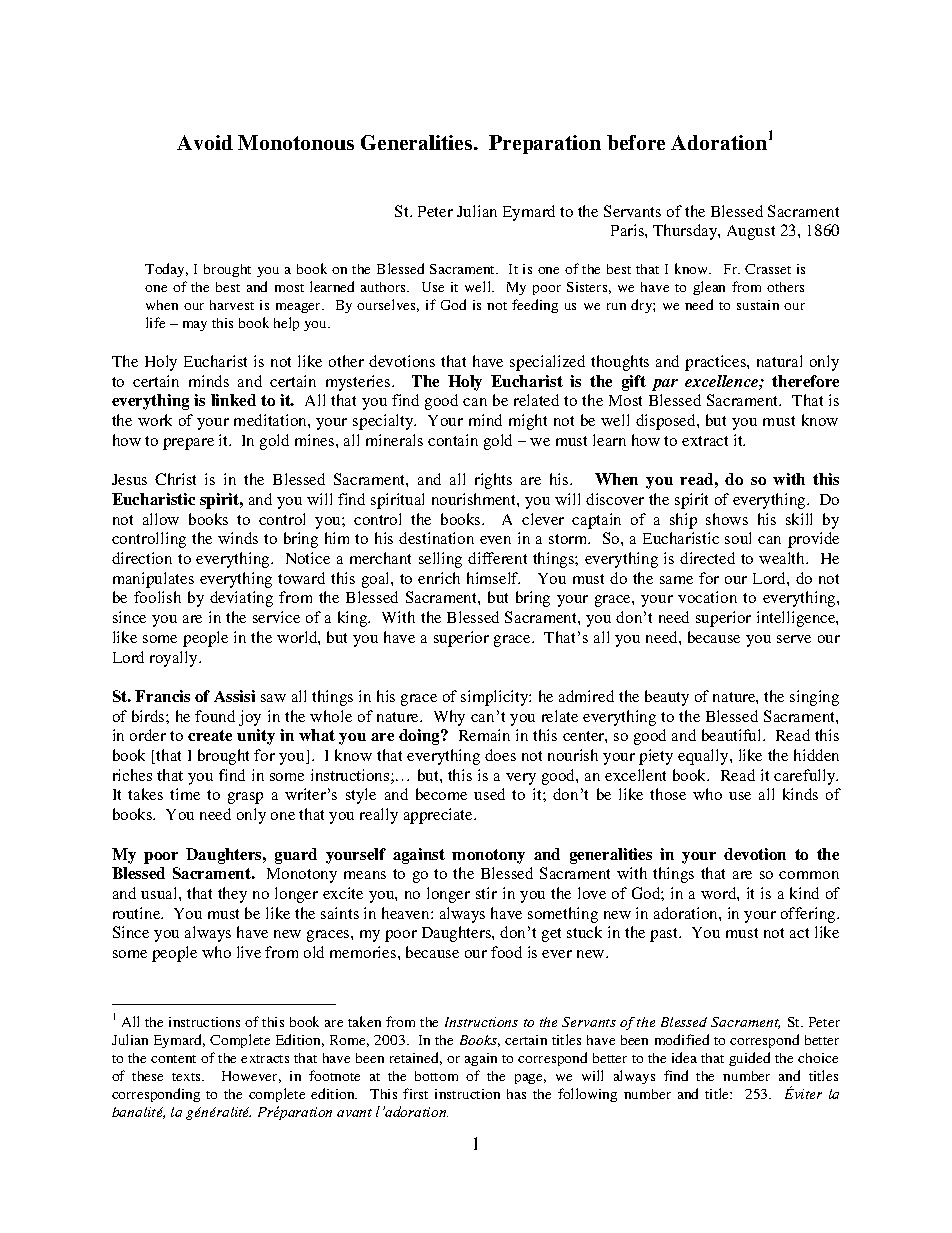 This document has width=952, height=1233. Describe the element at coordinates (727, 519) in the document. I see `shows` at that location.
